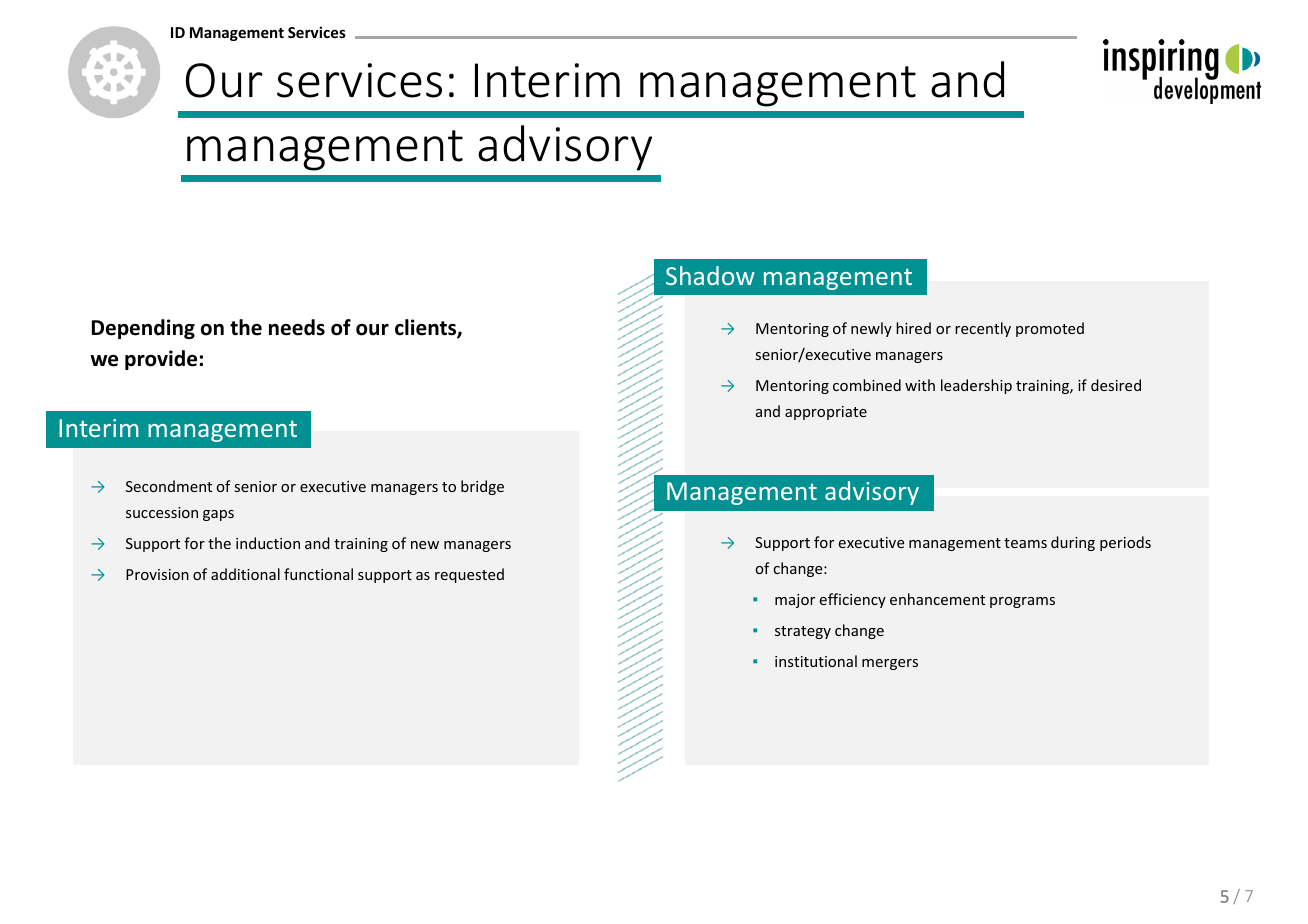 The height and width of the document is (924, 1308). I want to click on Shadow, so click(710, 275).
